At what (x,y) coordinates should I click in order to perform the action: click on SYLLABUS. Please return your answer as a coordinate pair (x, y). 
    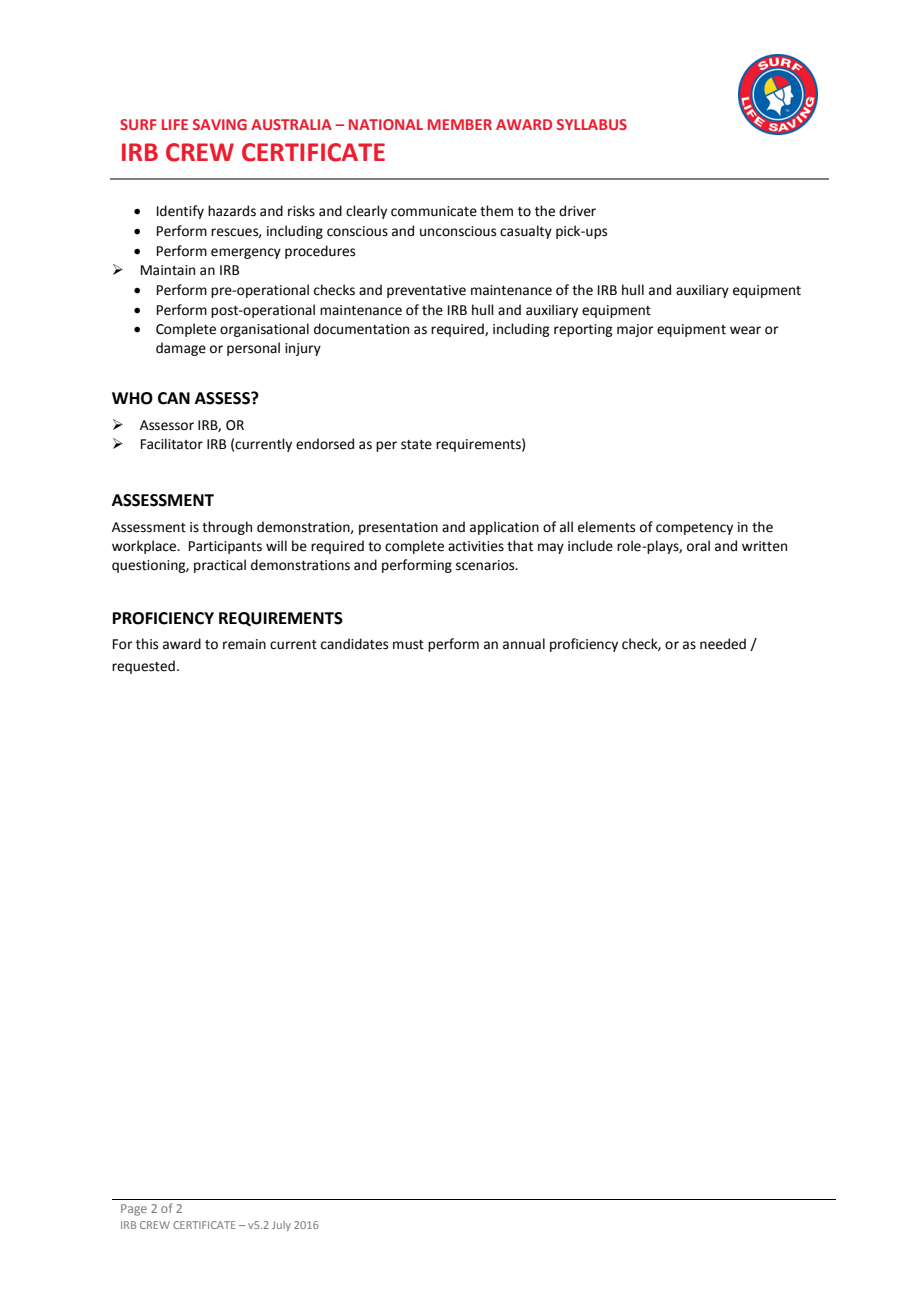
    Looking at the image, I should click on (592, 124).
